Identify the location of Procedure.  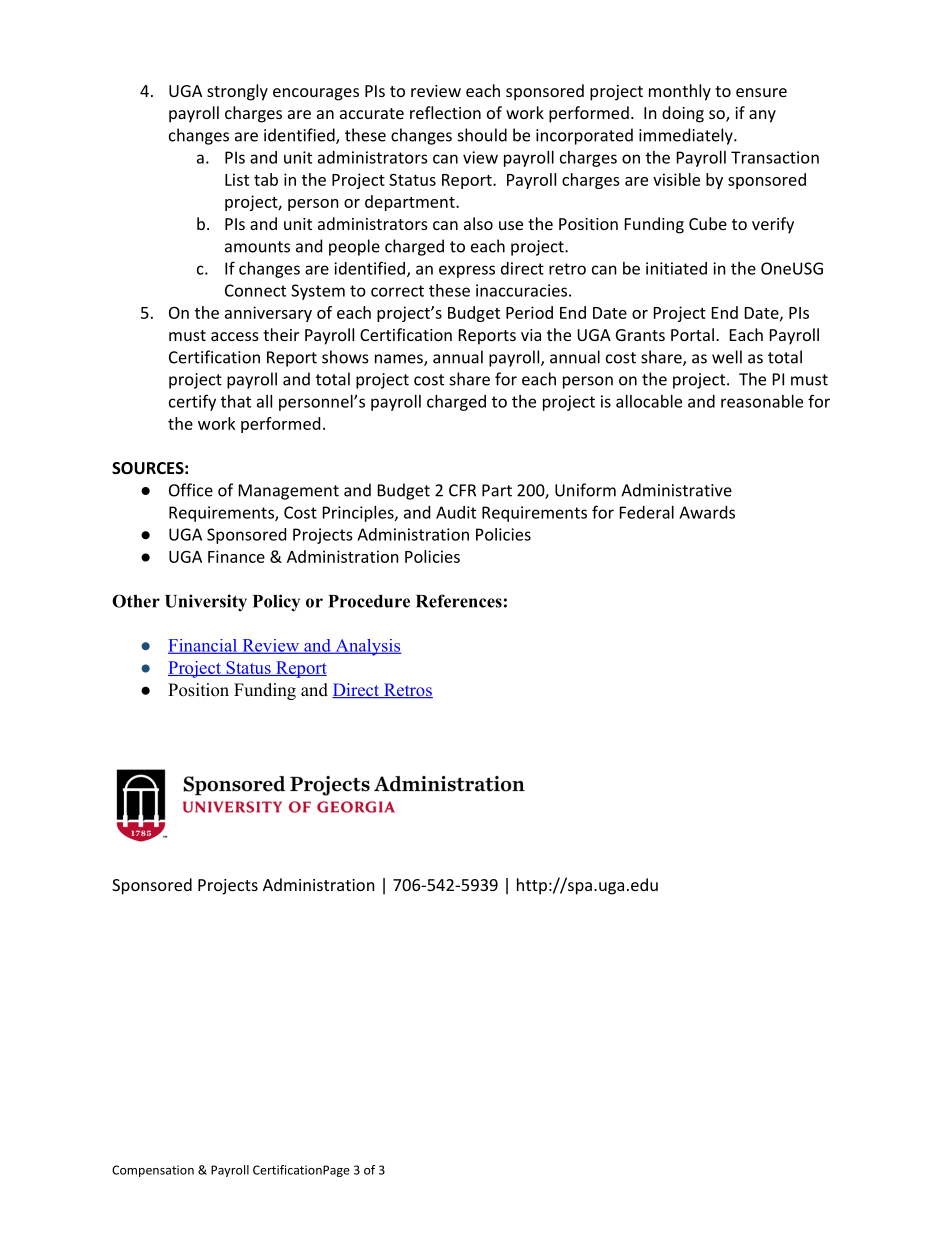
(369, 601).
